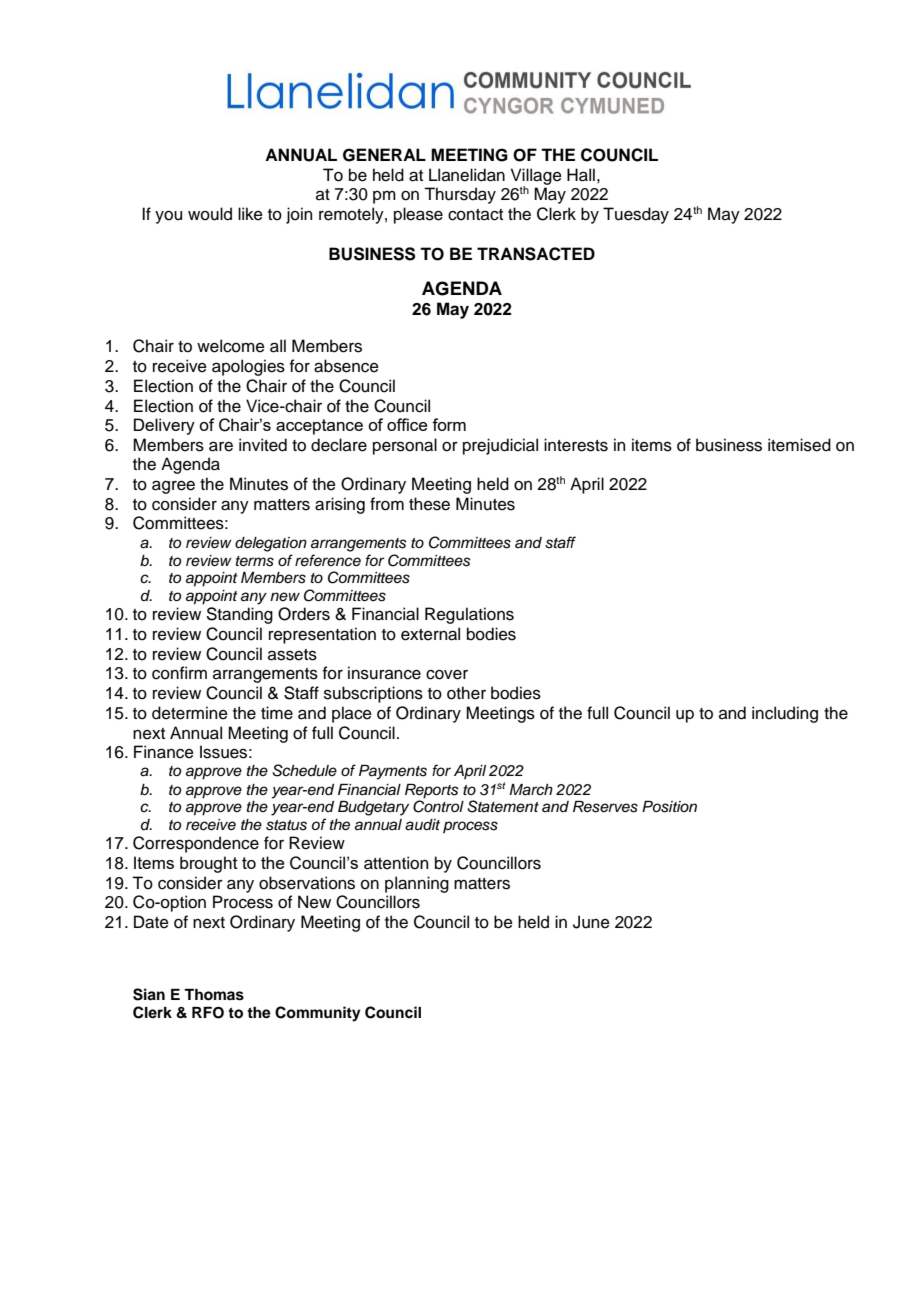 The height and width of the screenshot is (1308, 924). I want to click on Community, so click(318, 1014).
